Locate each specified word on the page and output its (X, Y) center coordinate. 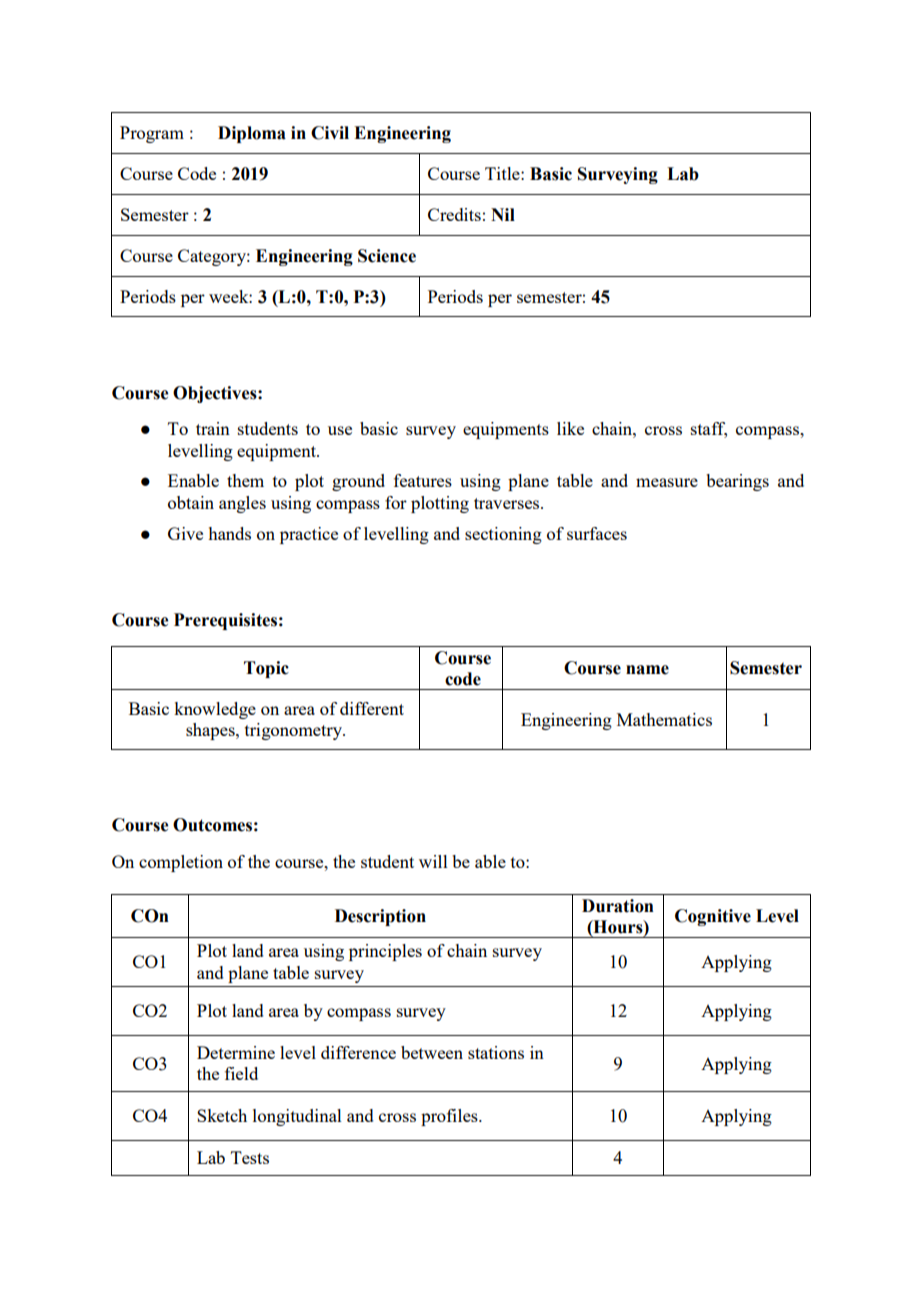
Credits (454, 214)
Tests (250, 1157)
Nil (503, 214)
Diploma (252, 134)
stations (496, 1052)
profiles (450, 1117)
